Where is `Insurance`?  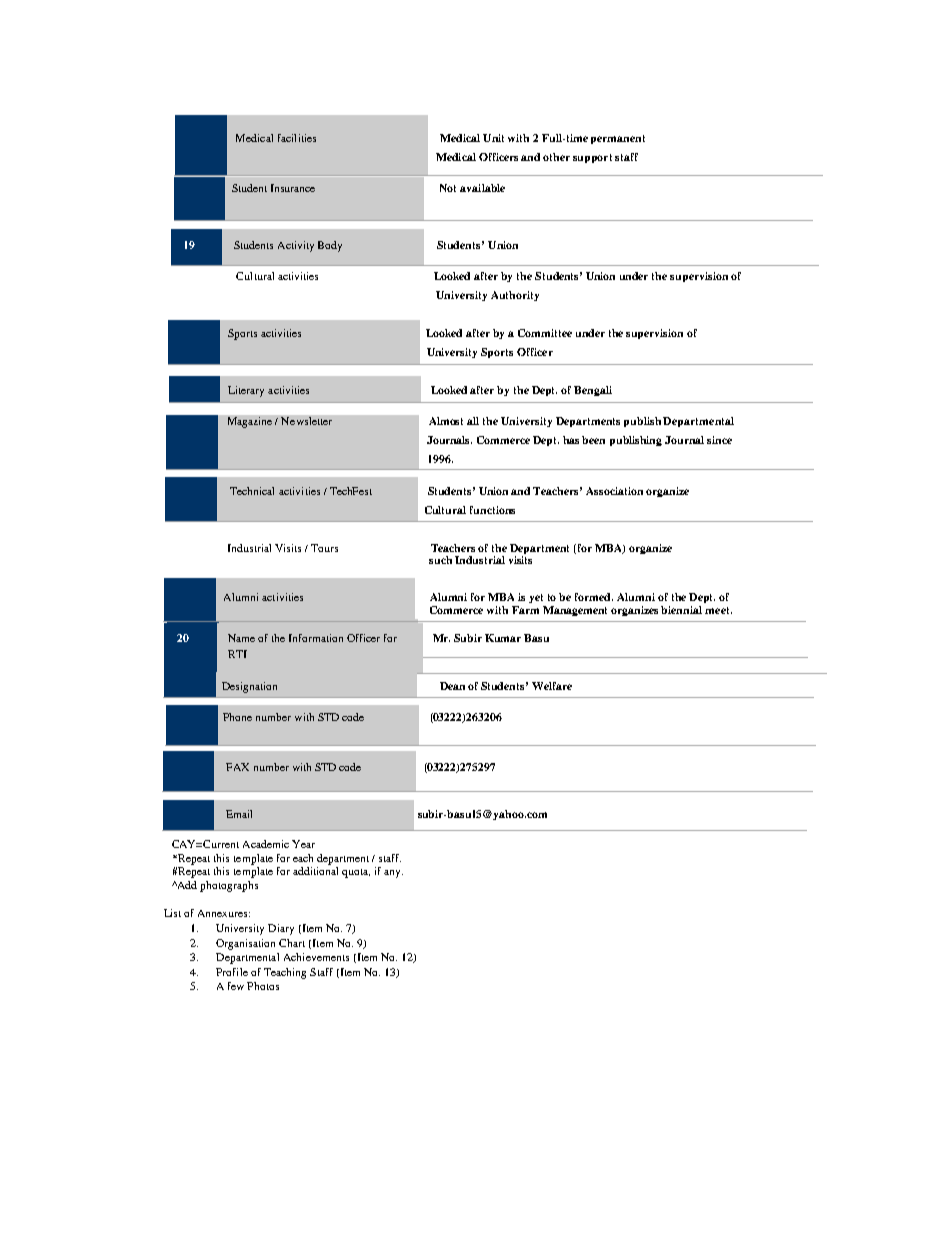
Insurance is located at coordinates (293, 188).
